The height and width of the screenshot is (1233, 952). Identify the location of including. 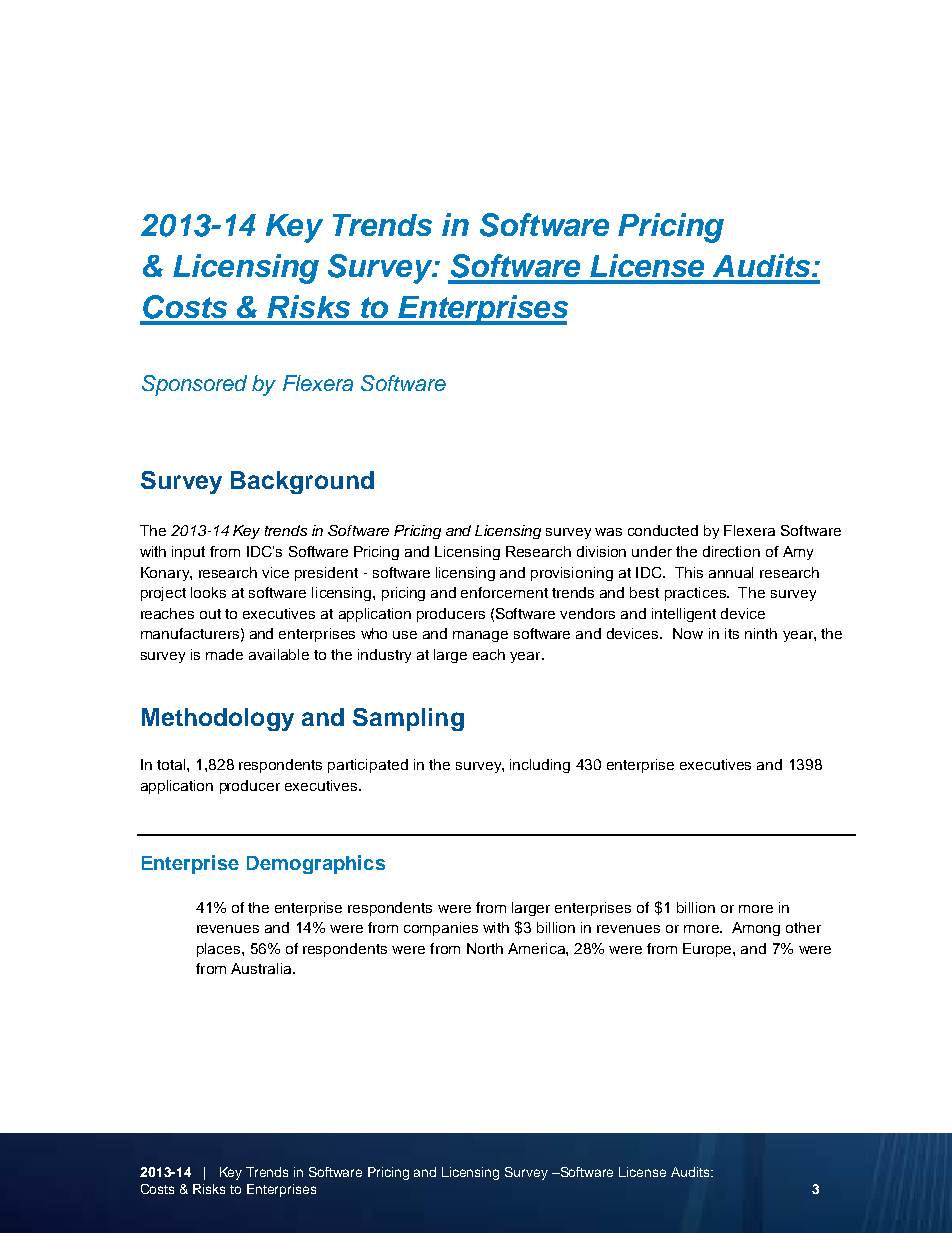
(540, 766).
